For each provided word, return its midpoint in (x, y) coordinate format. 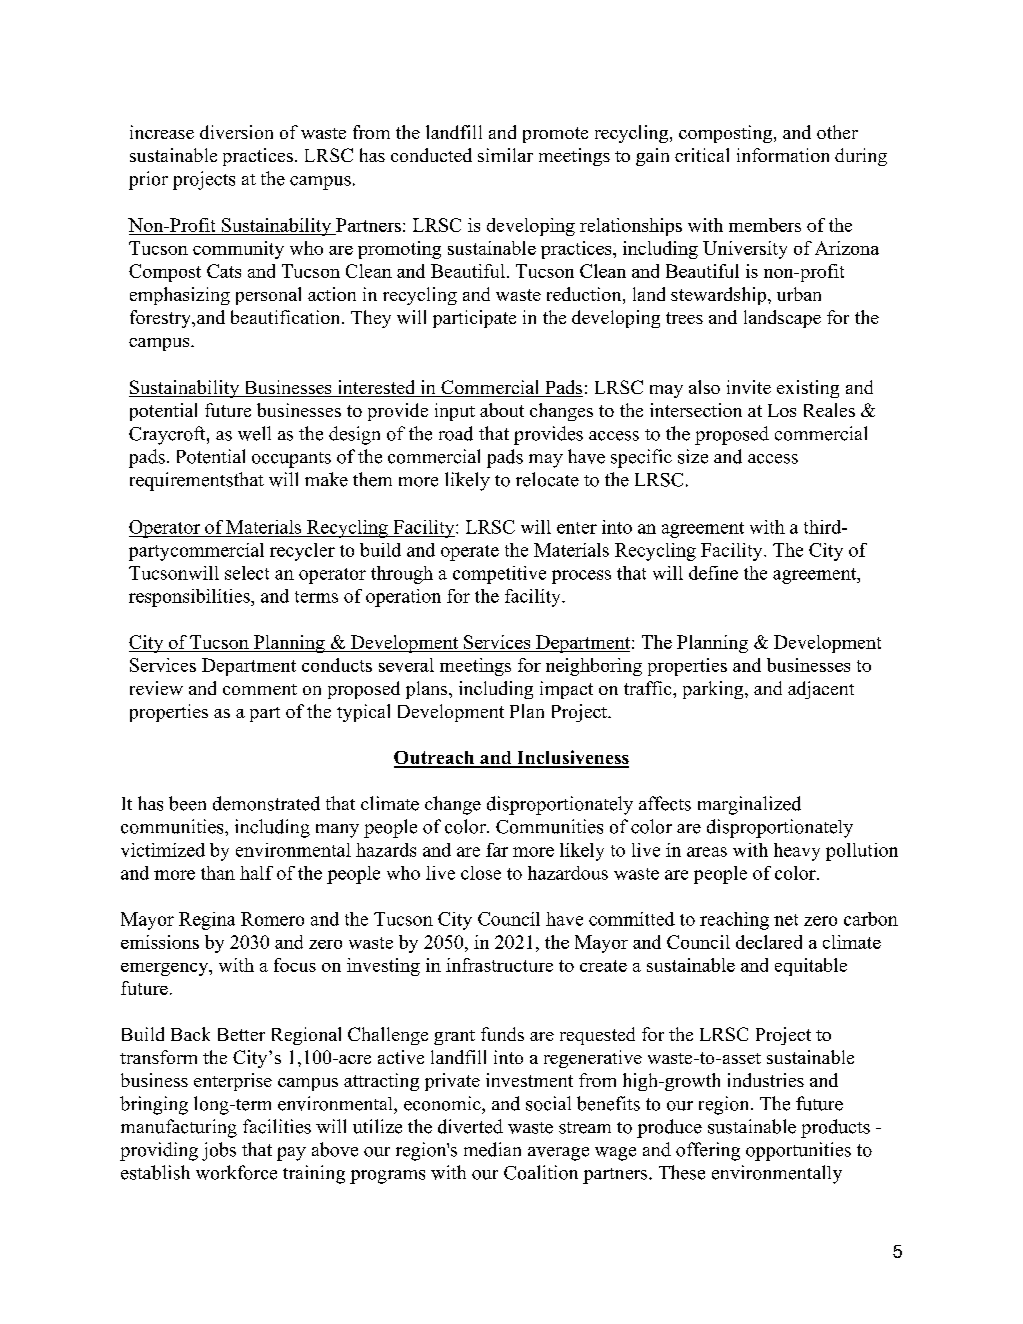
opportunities (798, 1151)
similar (505, 155)
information (783, 155)
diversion (236, 132)
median (492, 1149)
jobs (219, 1151)
